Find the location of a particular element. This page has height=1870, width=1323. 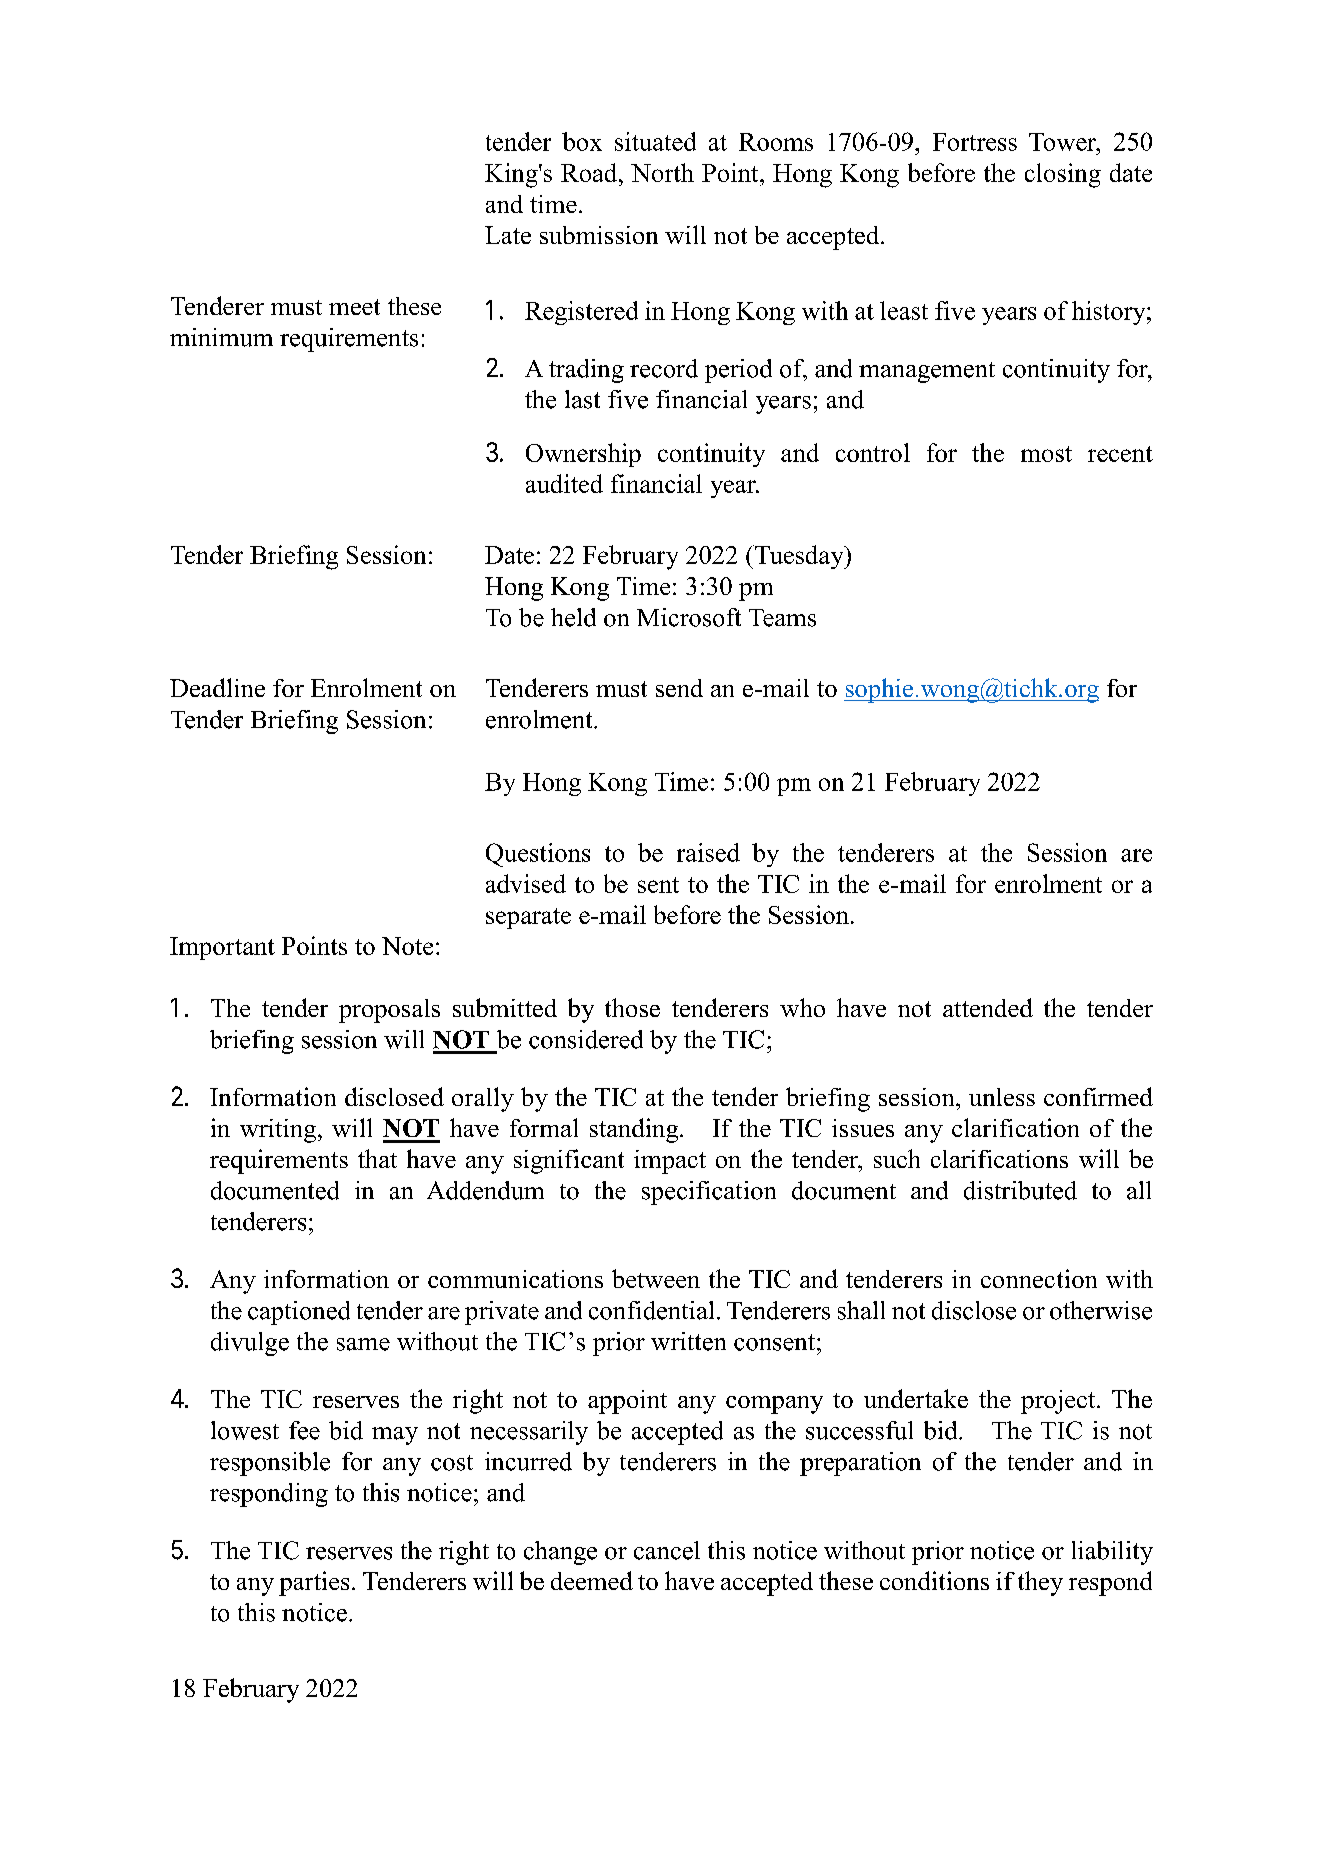

they is located at coordinates (1040, 1583).
